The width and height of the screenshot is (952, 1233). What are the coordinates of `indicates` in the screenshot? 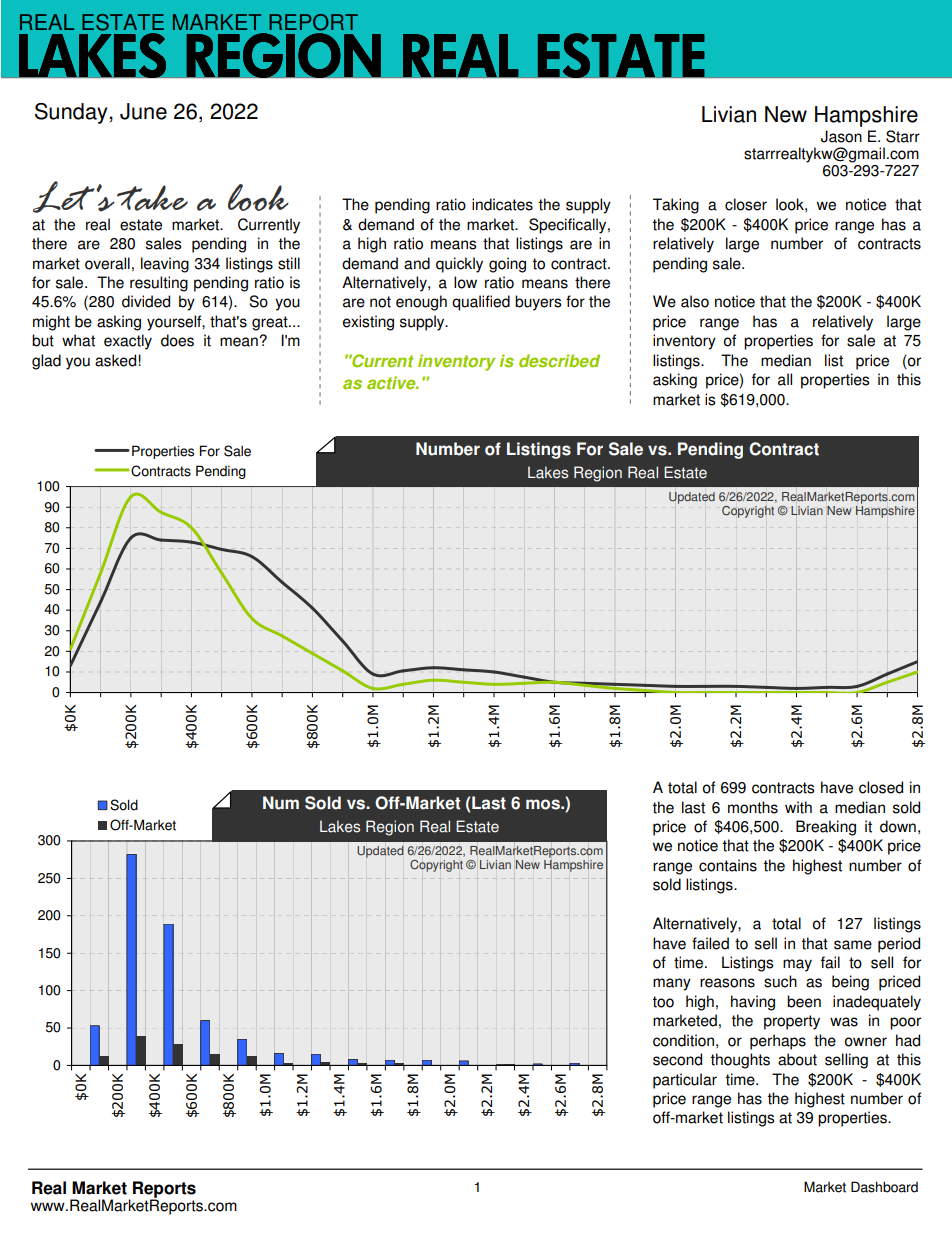 It's located at (502, 204).
